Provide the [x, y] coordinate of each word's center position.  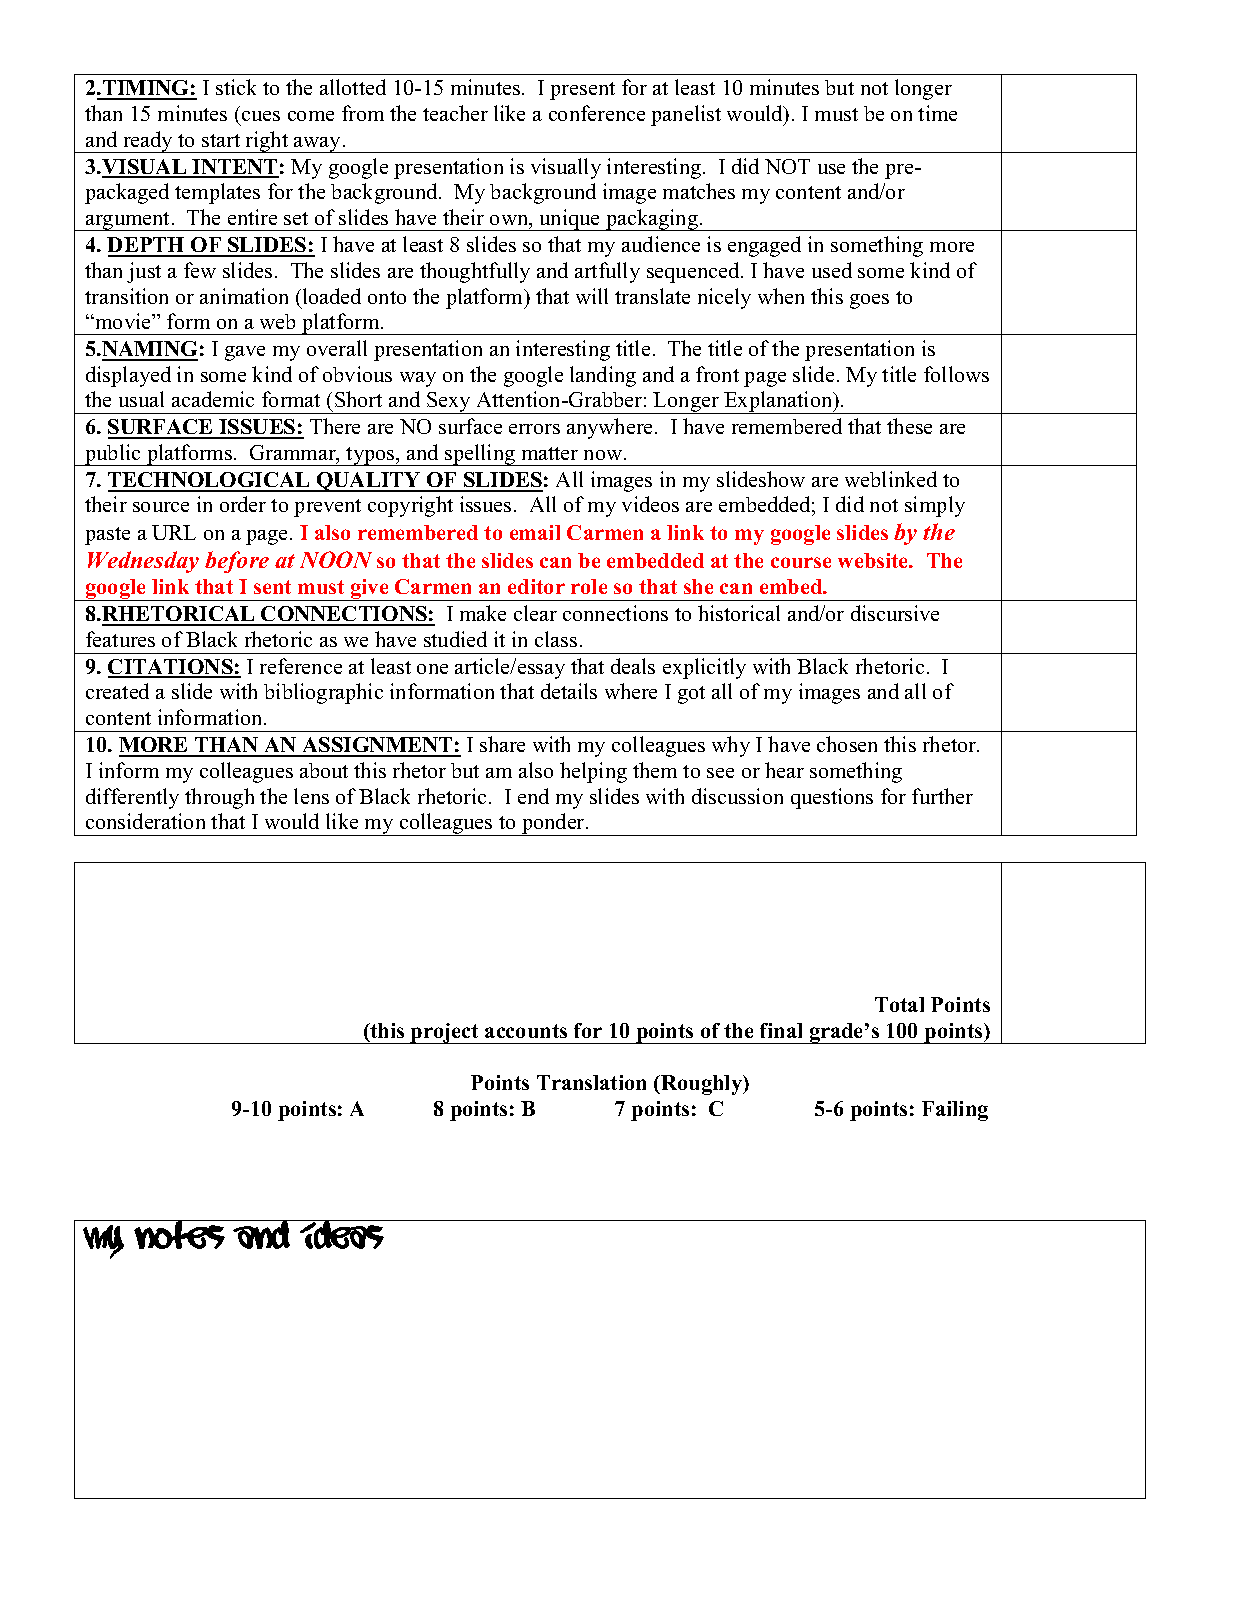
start [221, 140]
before [237, 562]
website [874, 560]
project [445, 1033]
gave [245, 353]
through [219, 798]
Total [899, 1004]
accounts [526, 1031]
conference [597, 113]
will [592, 296]
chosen [847, 744]
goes [869, 301]
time [937, 113]
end [533, 796]
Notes [180, 1234]
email [535, 532]
